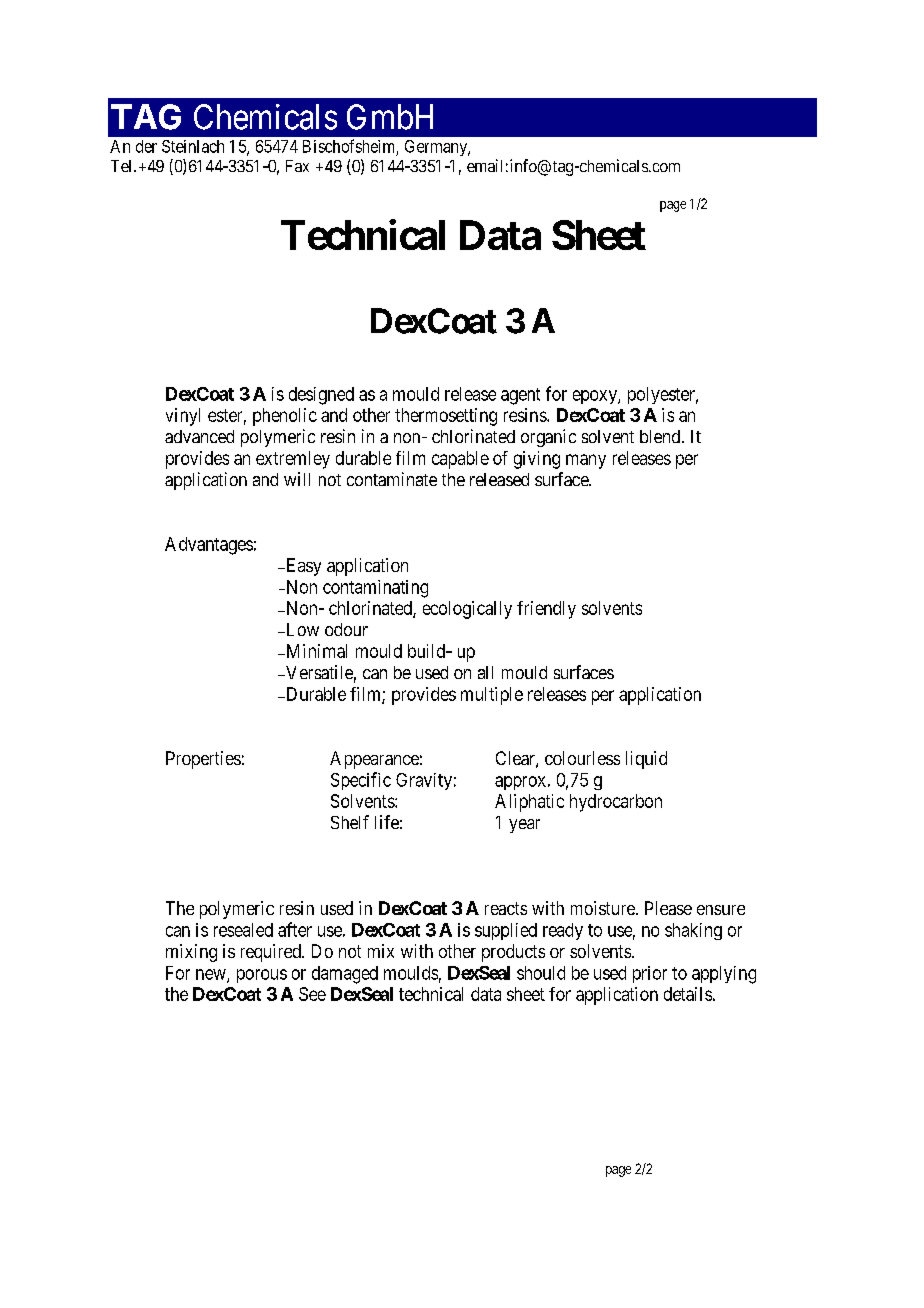 This screenshot has width=924, height=1308. What do you see at coordinates (546, 610) in the screenshot?
I see `friendly` at bounding box center [546, 610].
